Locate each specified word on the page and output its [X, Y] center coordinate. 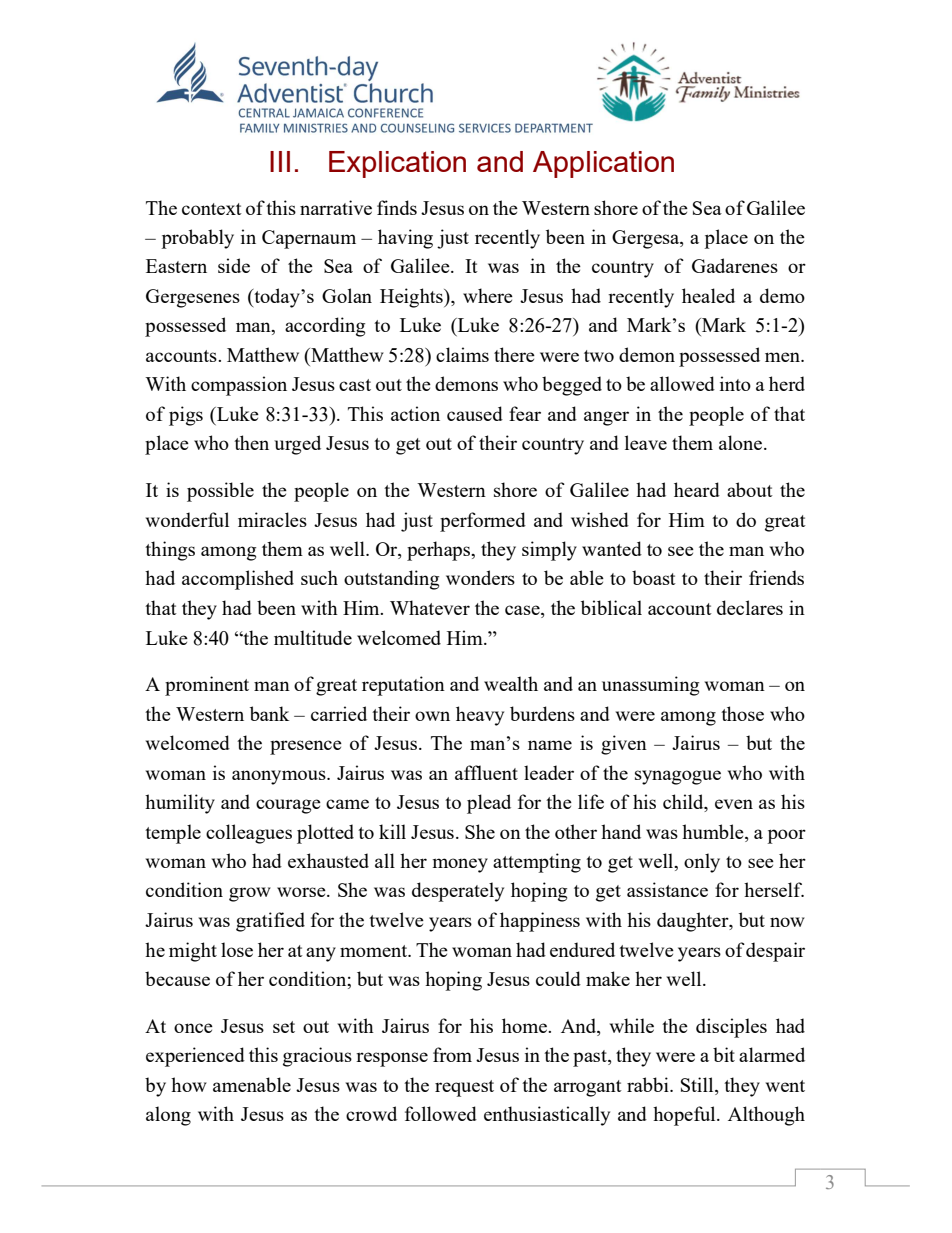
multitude [313, 637]
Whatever [430, 607]
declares [750, 607]
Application [603, 164]
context [212, 209]
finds [397, 207]
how [189, 1084]
